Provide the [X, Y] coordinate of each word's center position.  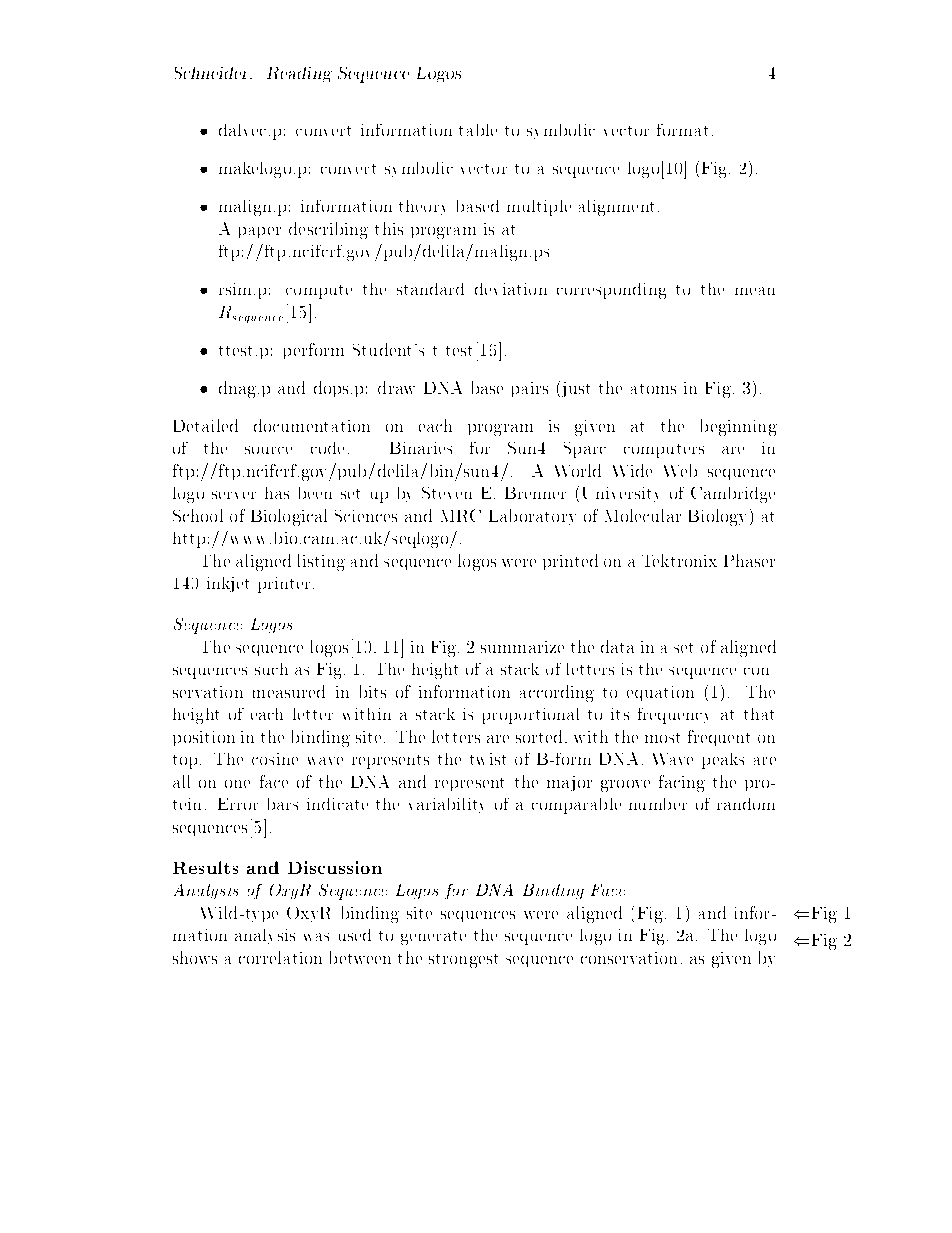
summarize [522, 647]
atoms [653, 389]
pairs [530, 389]
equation [660, 693]
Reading [299, 74]
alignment [616, 208]
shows [195, 957]
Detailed [206, 425]
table [478, 130]
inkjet [228, 584]
